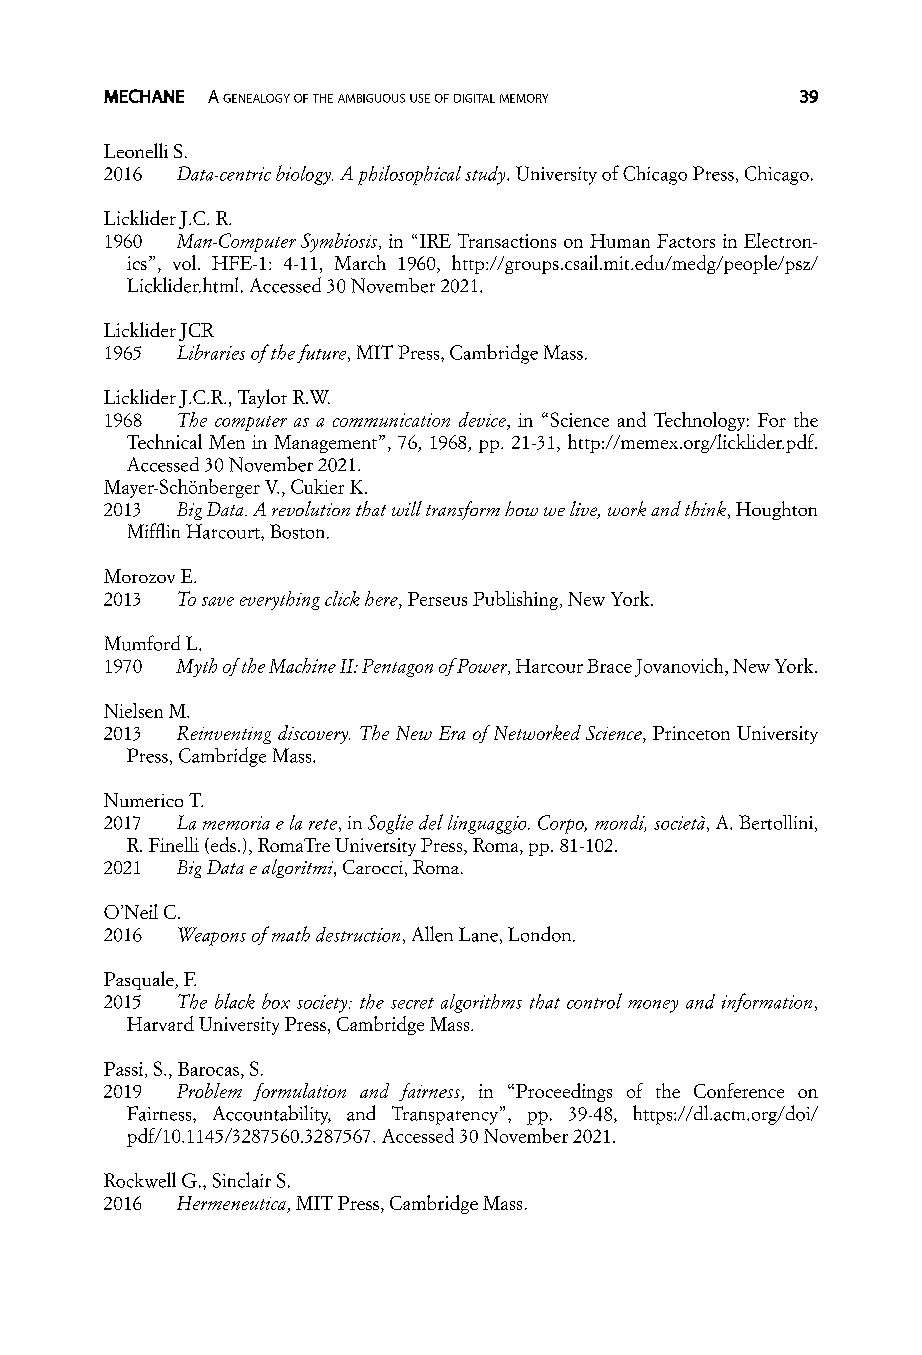  What do you see at coordinates (256, 98) in the screenshot?
I see `genealogy` at bounding box center [256, 98].
